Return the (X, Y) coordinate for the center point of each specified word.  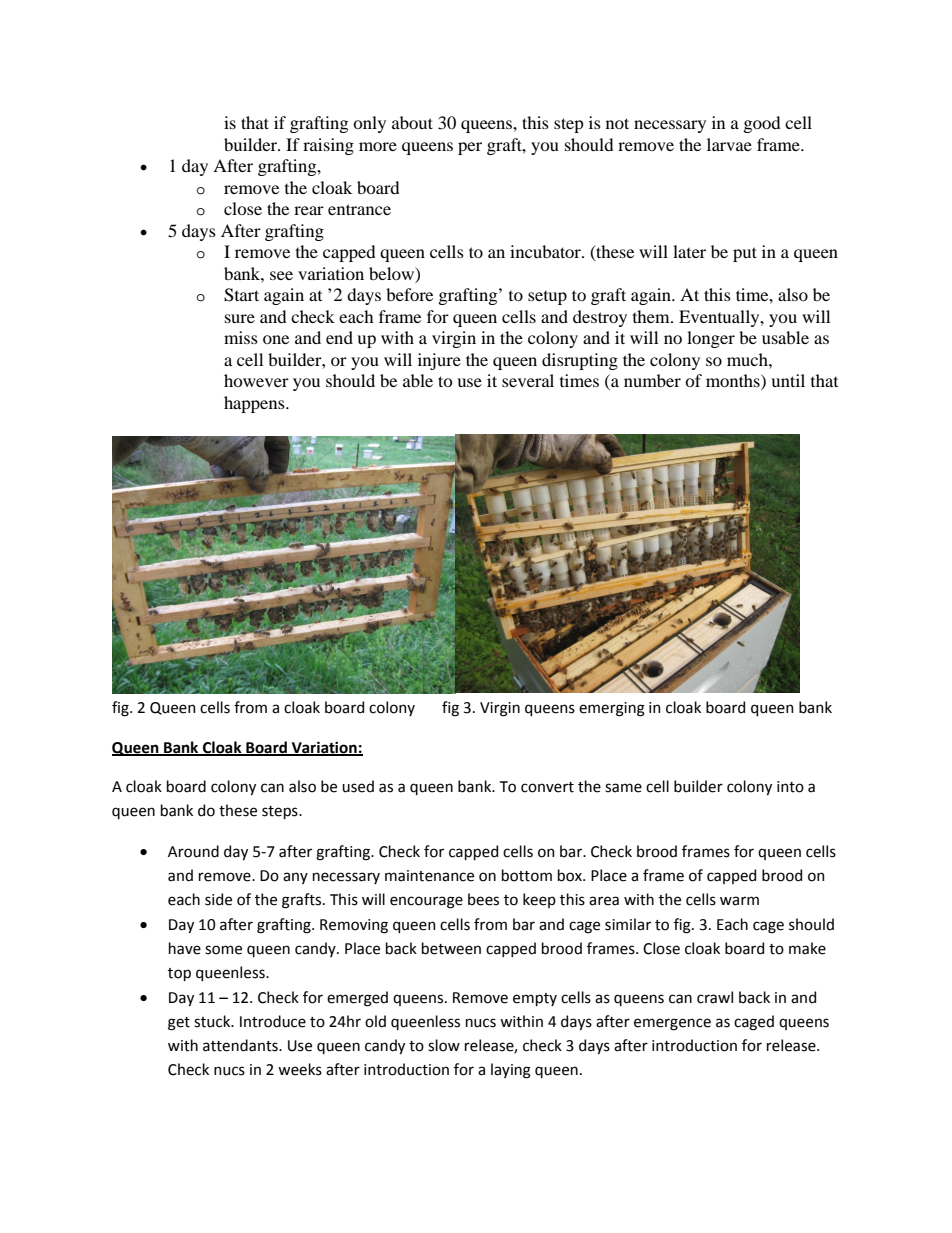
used (358, 786)
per (470, 148)
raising (328, 146)
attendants (241, 1045)
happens (255, 404)
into (790, 787)
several (528, 380)
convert (547, 787)
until (788, 380)
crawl (715, 997)
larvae (729, 144)
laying (511, 1071)
